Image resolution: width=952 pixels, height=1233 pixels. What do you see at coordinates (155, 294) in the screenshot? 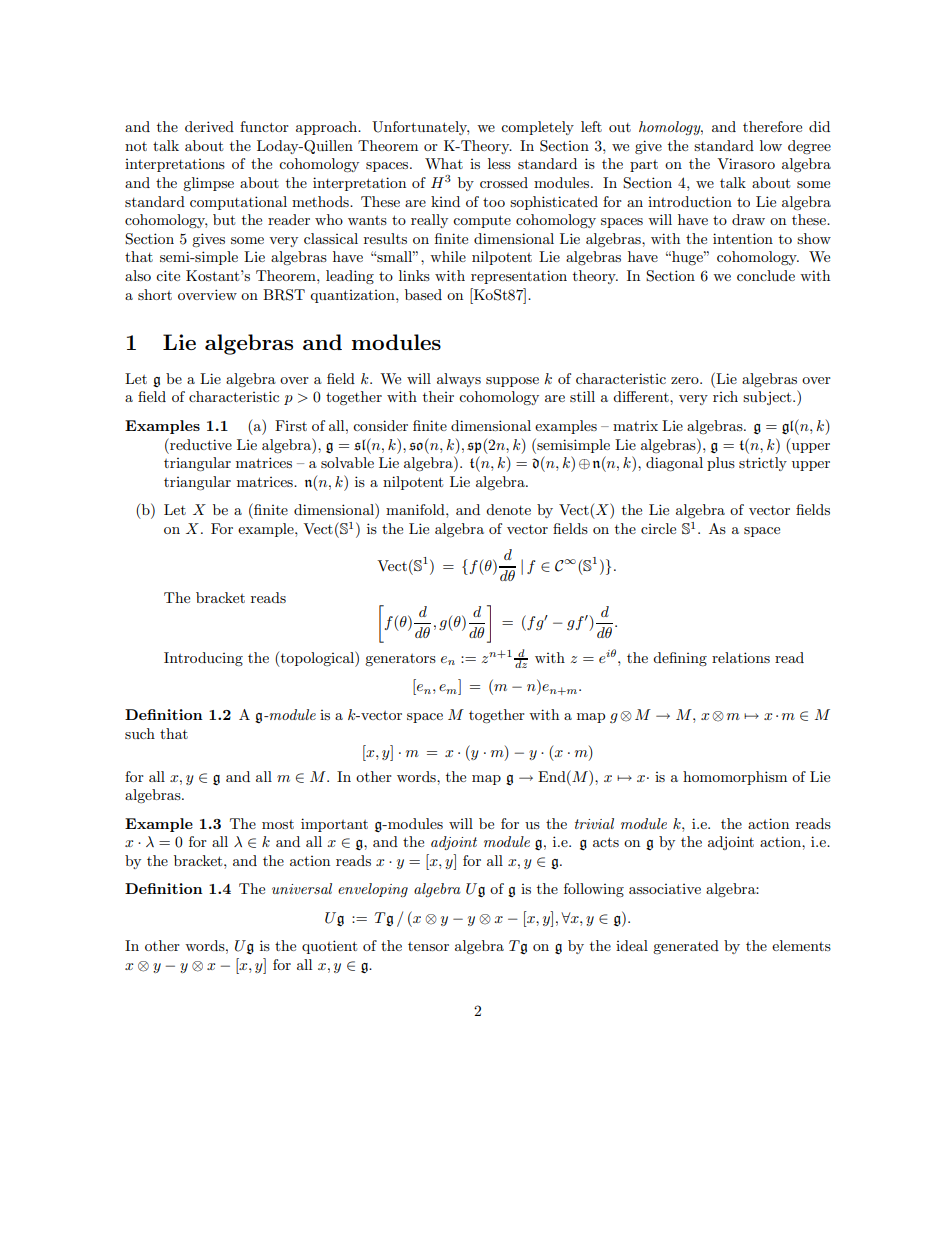
I see `short` at bounding box center [155, 294].
